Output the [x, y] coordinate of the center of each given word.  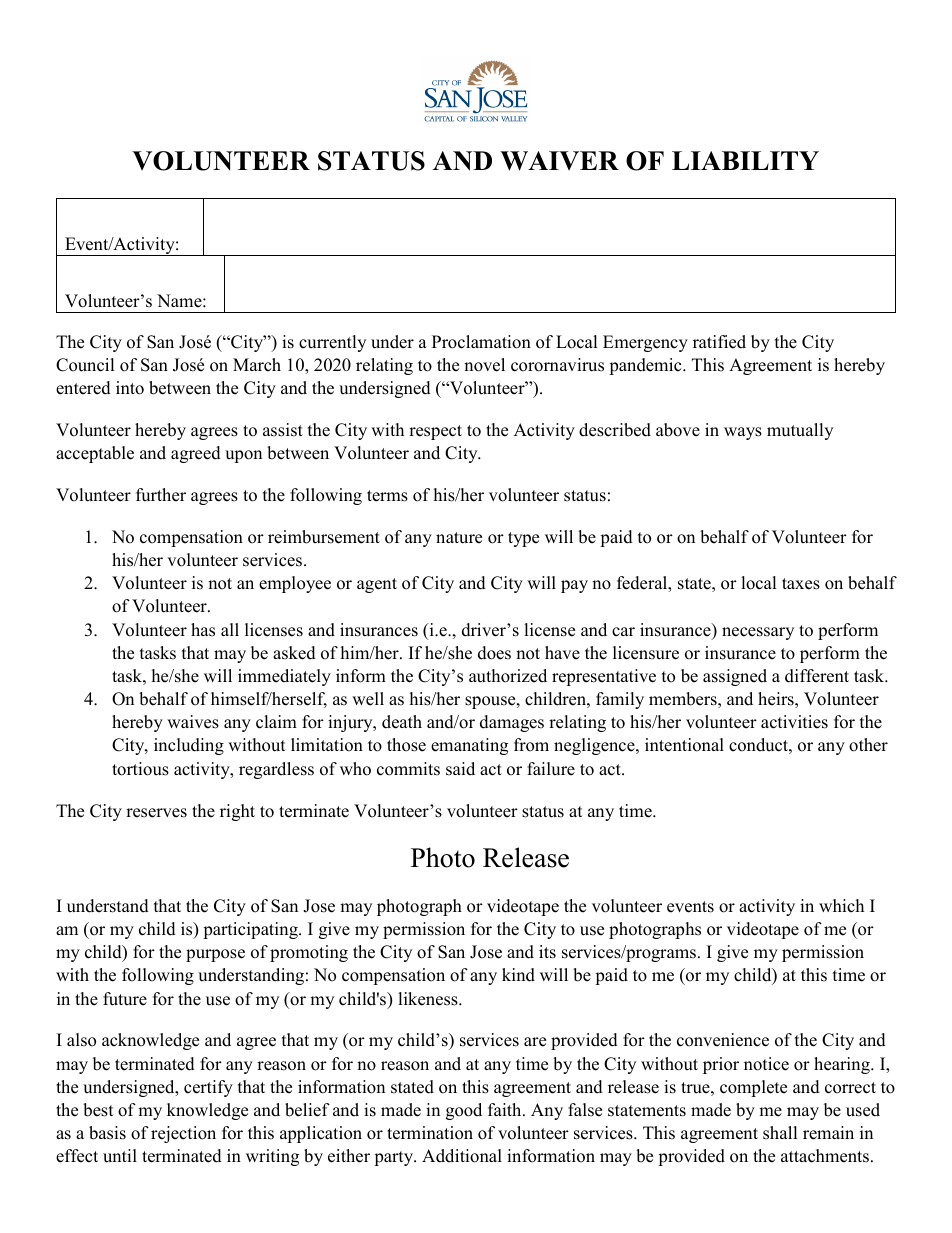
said [460, 769]
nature [459, 538]
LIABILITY [745, 160]
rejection [183, 1134]
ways [743, 433]
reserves [156, 813]
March [257, 365]
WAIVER [559, 161]
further [161, 495]
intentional [684, 745]
